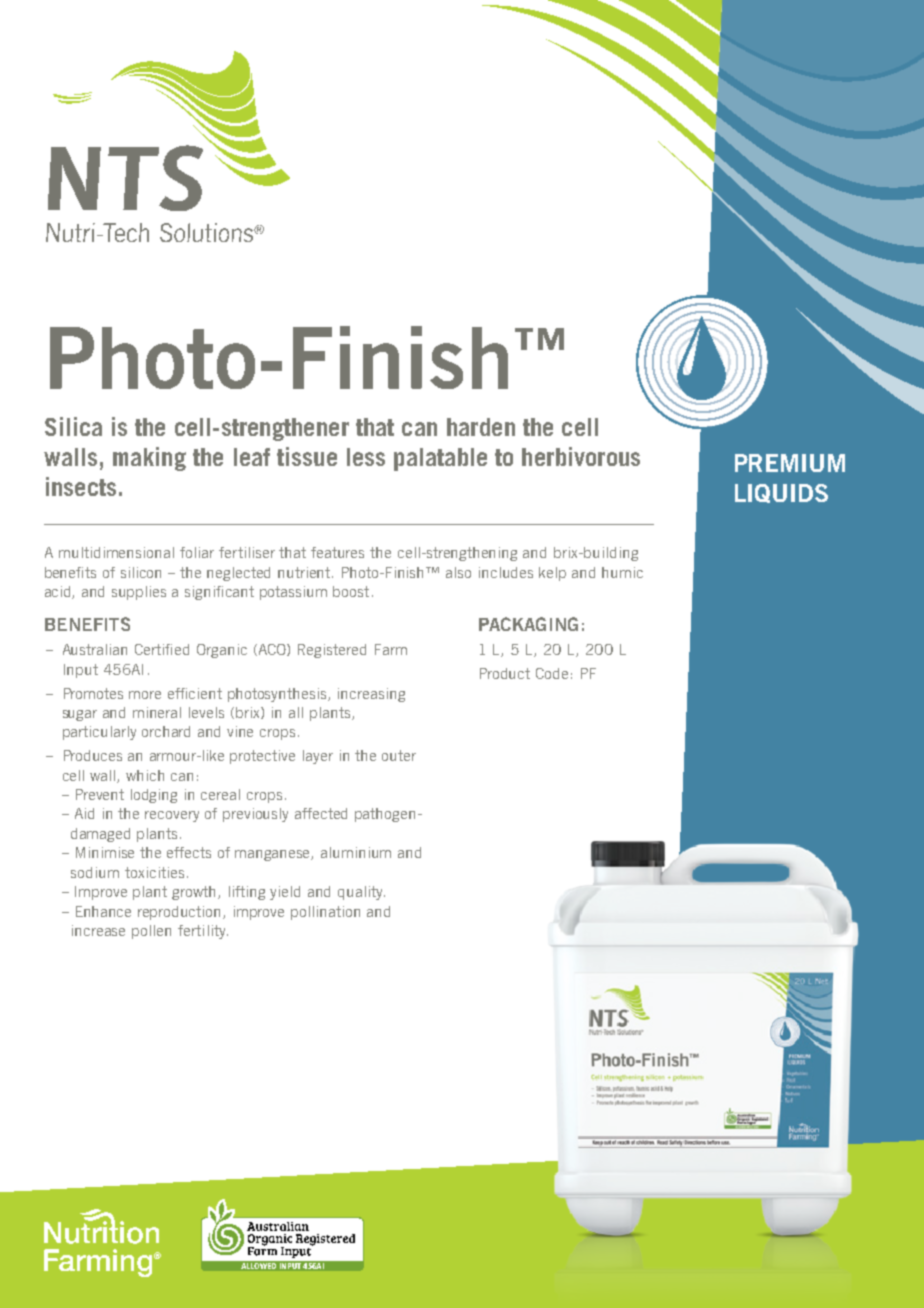  Describe the element at coordinates (399, 755) in the screenshot. I see `outer` at that location.
